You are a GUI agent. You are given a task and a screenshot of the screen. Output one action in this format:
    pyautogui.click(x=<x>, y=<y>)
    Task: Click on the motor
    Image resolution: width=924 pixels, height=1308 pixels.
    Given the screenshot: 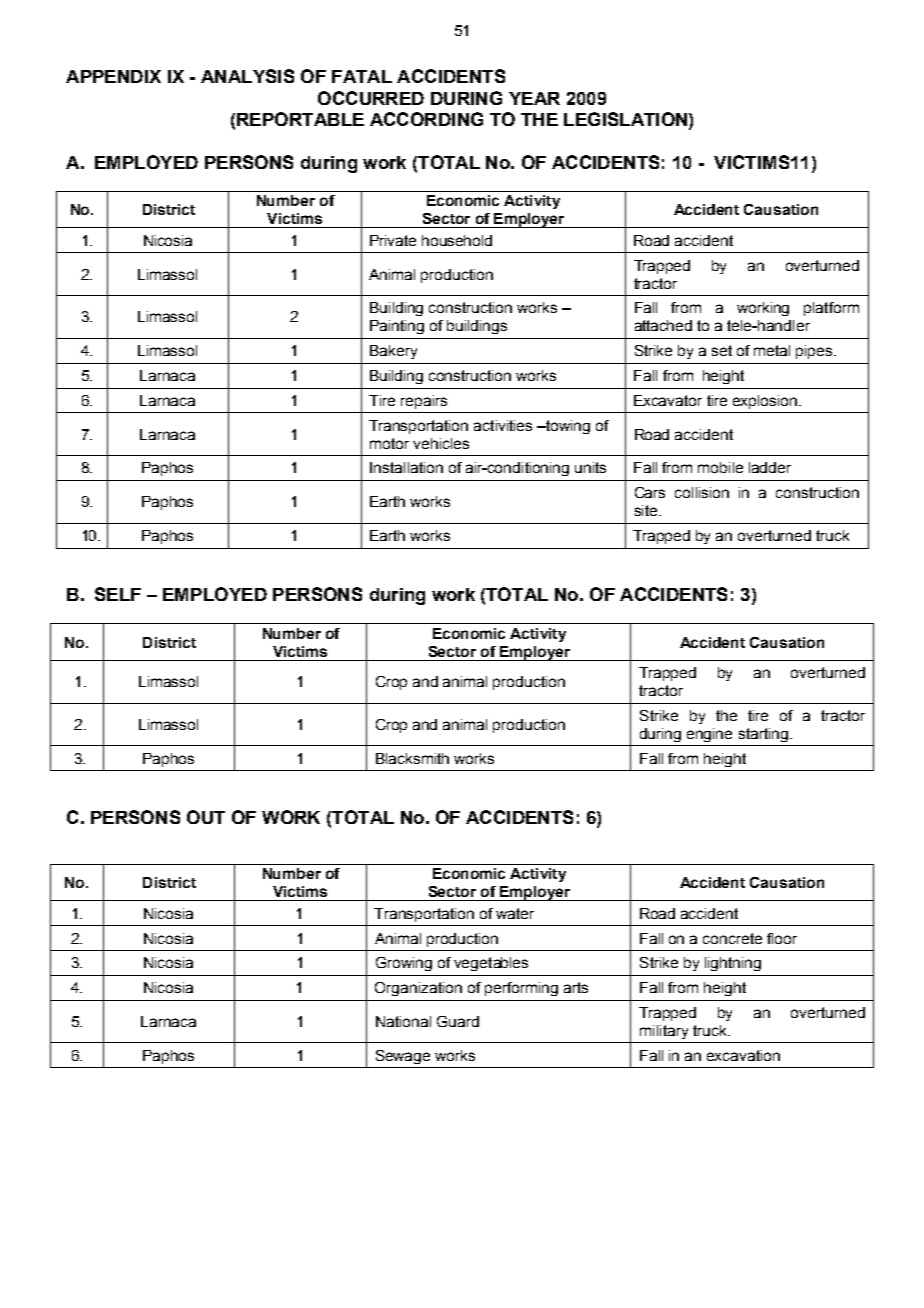 What is the action you would take?
    pyautogui.click(x=389, y=443)
